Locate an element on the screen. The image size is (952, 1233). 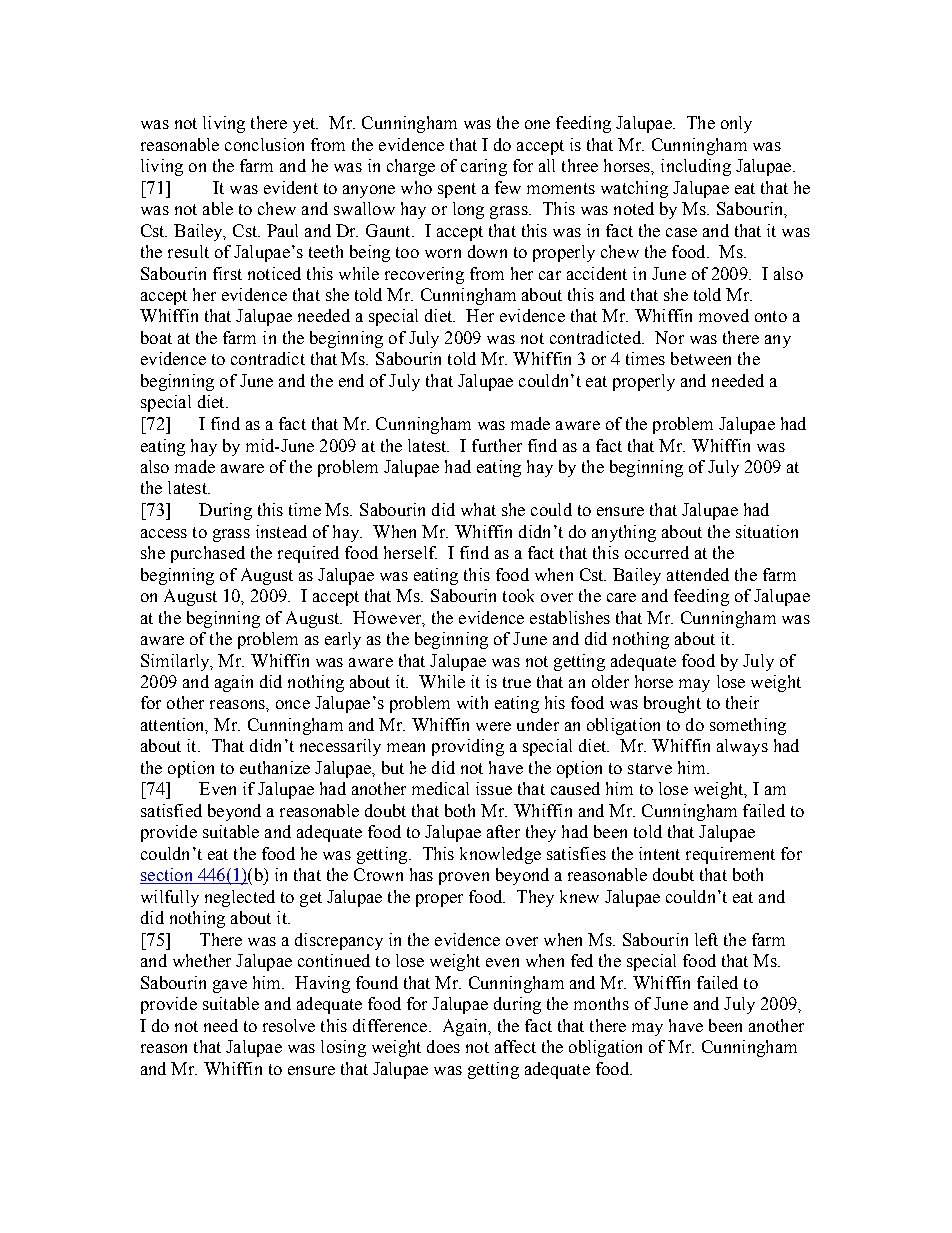
boat is located at coordinates (156, 337).
